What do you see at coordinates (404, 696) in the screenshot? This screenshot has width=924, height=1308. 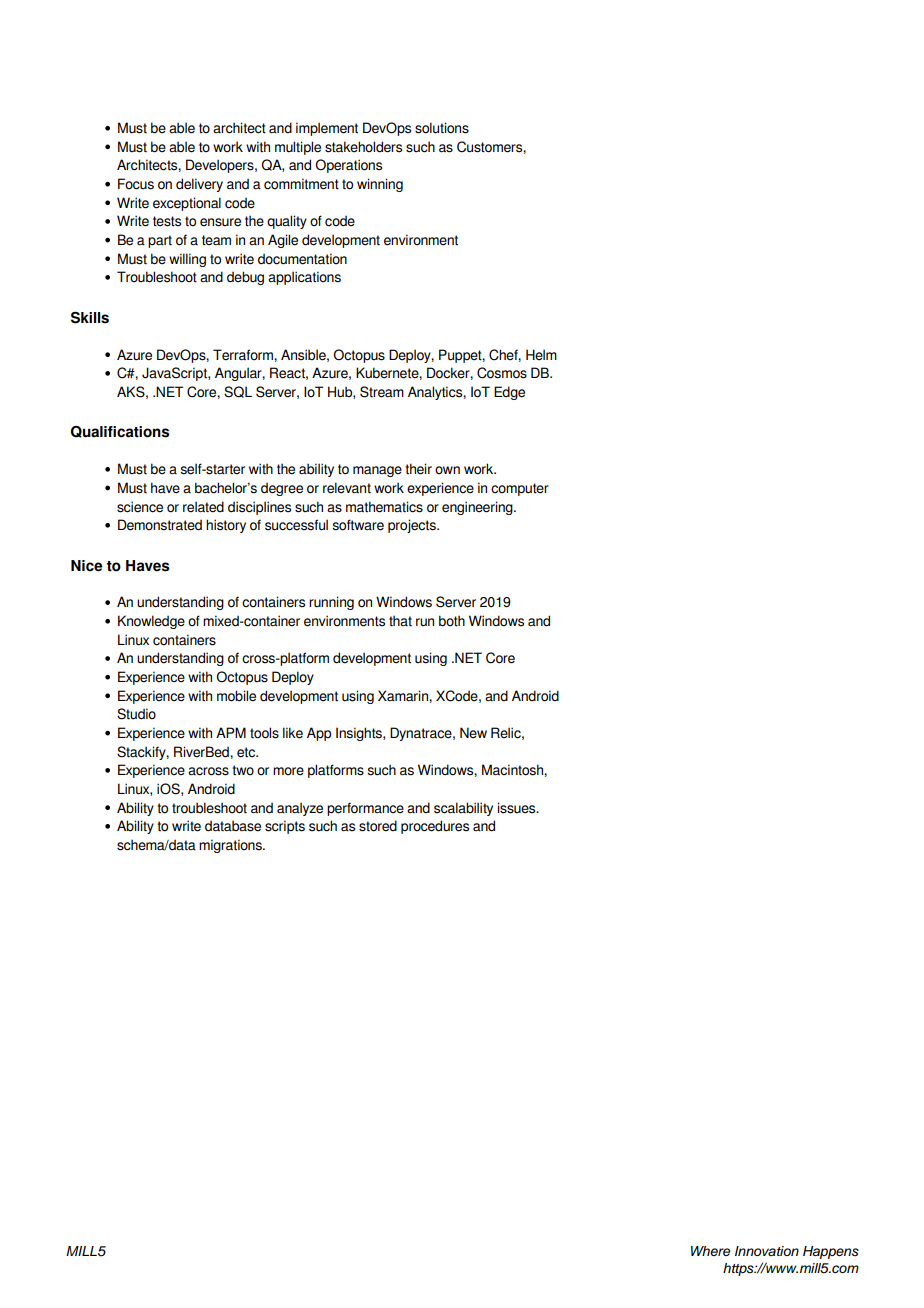 I see `Xamarin` at bounding box center [404, 696].
